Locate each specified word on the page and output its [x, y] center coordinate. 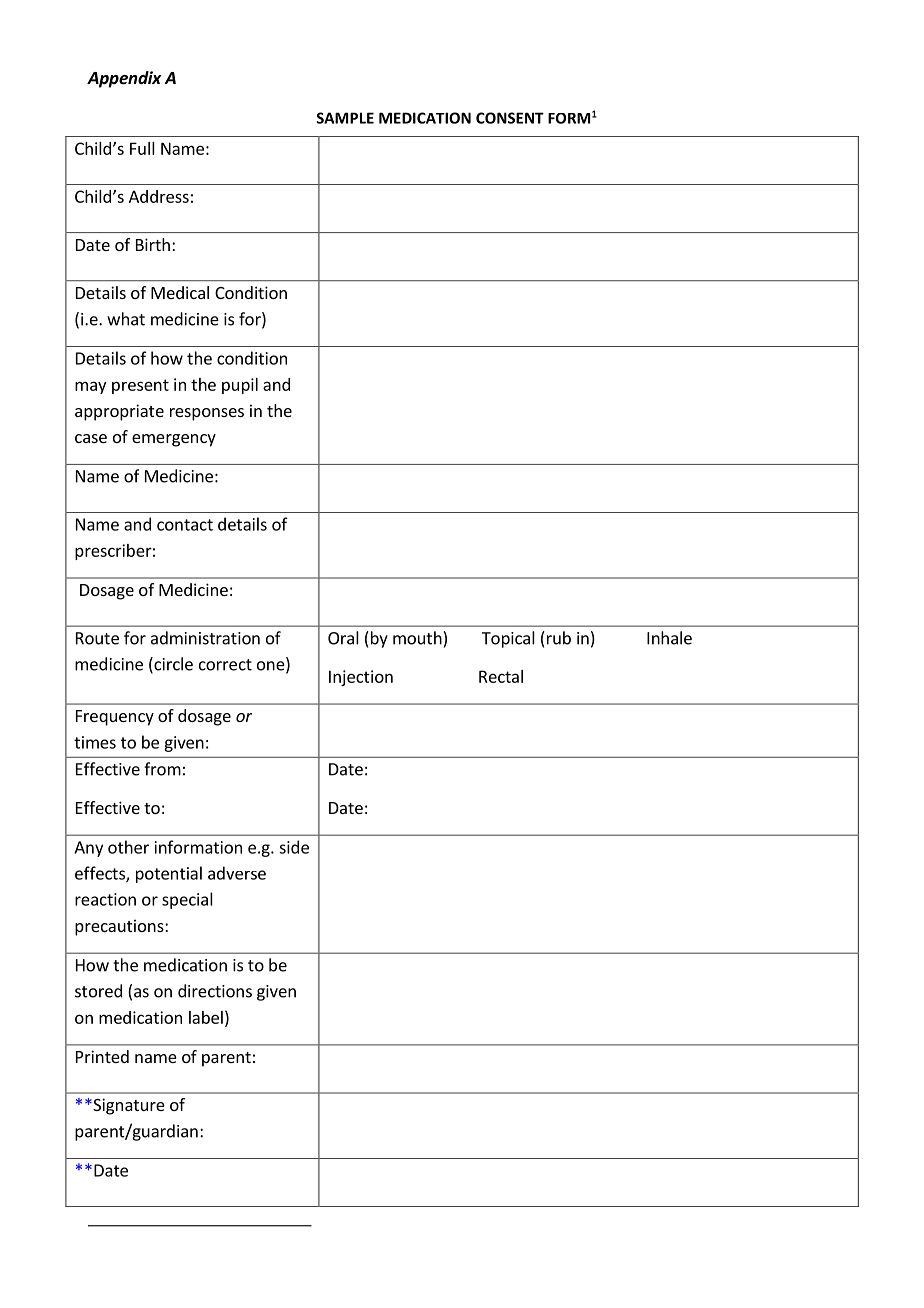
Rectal [501, 676]
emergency [174, 440]
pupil [240, 386]
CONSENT [510, 118]
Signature [128, 1106]
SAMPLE [345, 118]
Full [142, 148]
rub [557, 638]
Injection [361, 678]
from [162, 769]
